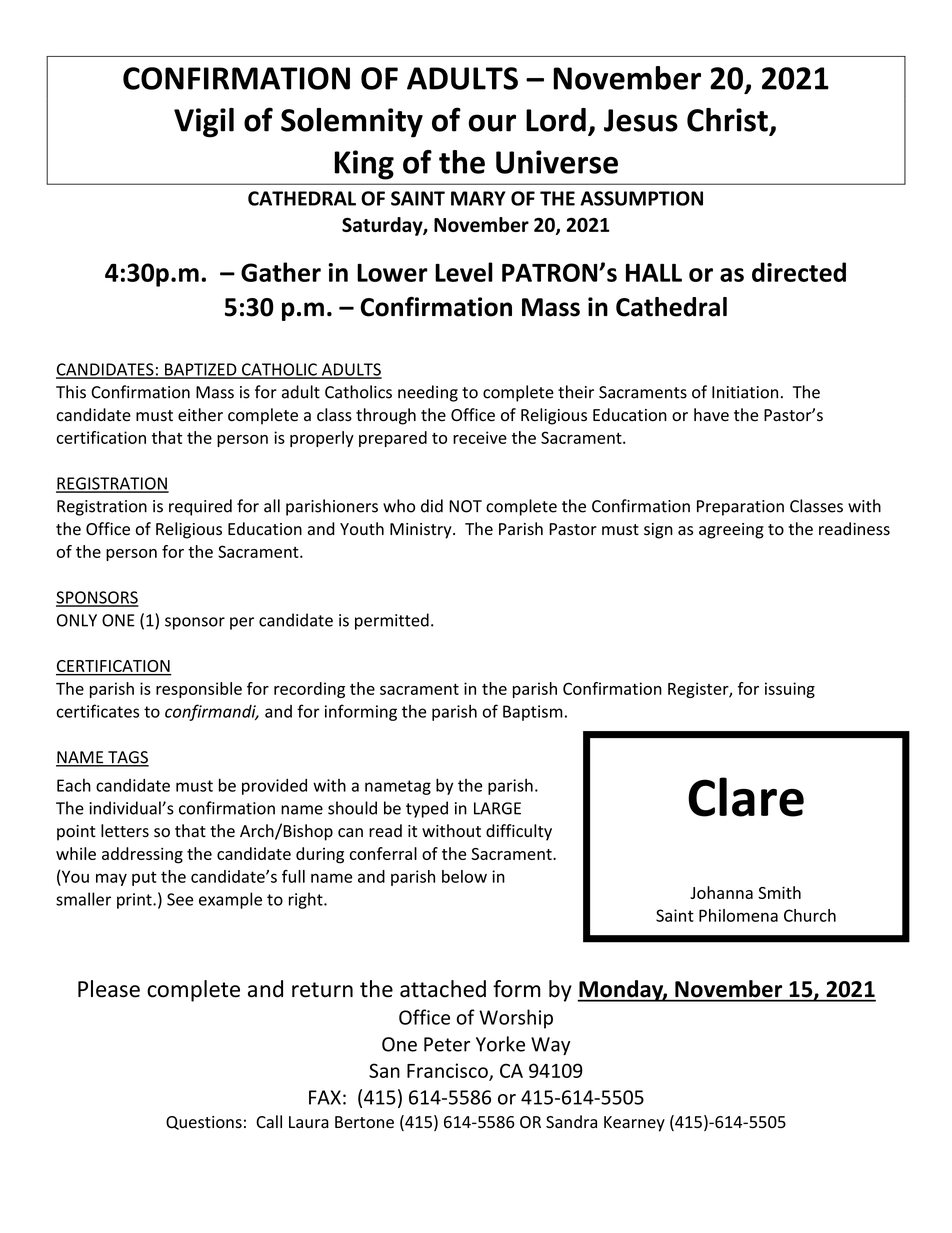  Describe the element at coordinates (204, 123) in the page. I see `Vigil` at that location.
